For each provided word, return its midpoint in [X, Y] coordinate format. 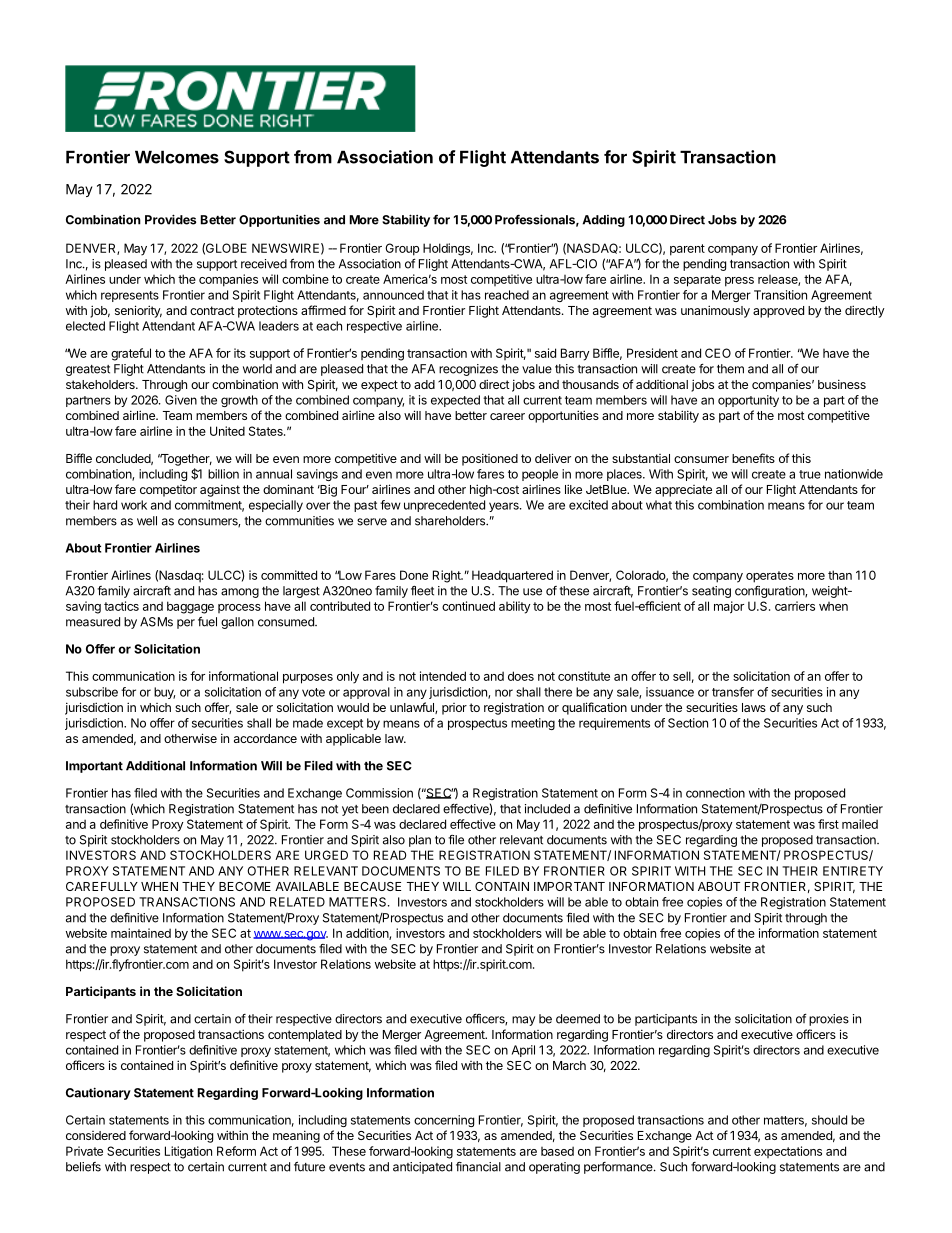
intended [443, 676]
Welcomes [177, 157]
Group [402, 249]
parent [687, 250]
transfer [733, 692]
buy [164, 693]
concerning [444, 1121]
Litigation [188, 1152]
